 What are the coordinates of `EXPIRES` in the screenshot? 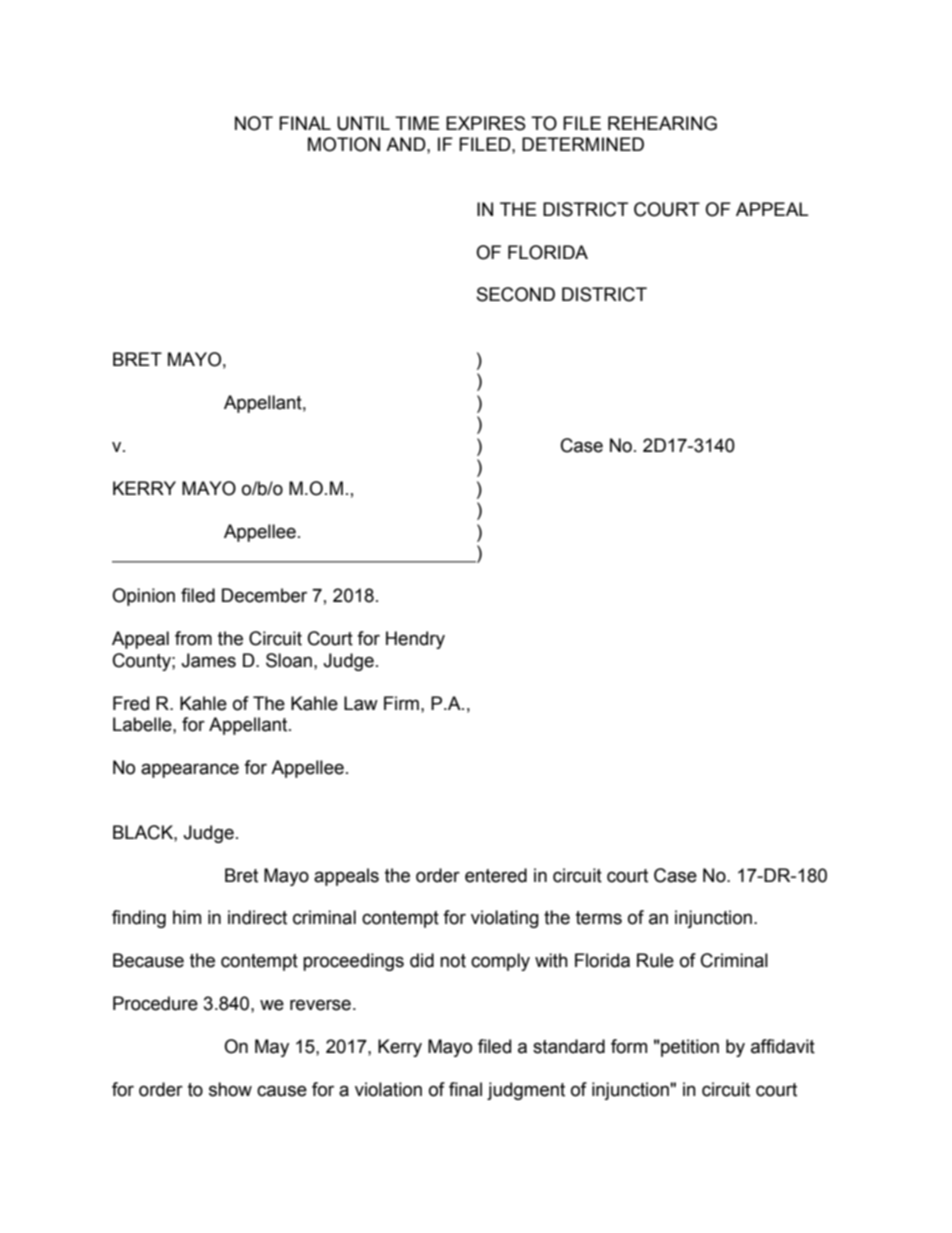 It's located at (486, 123).
